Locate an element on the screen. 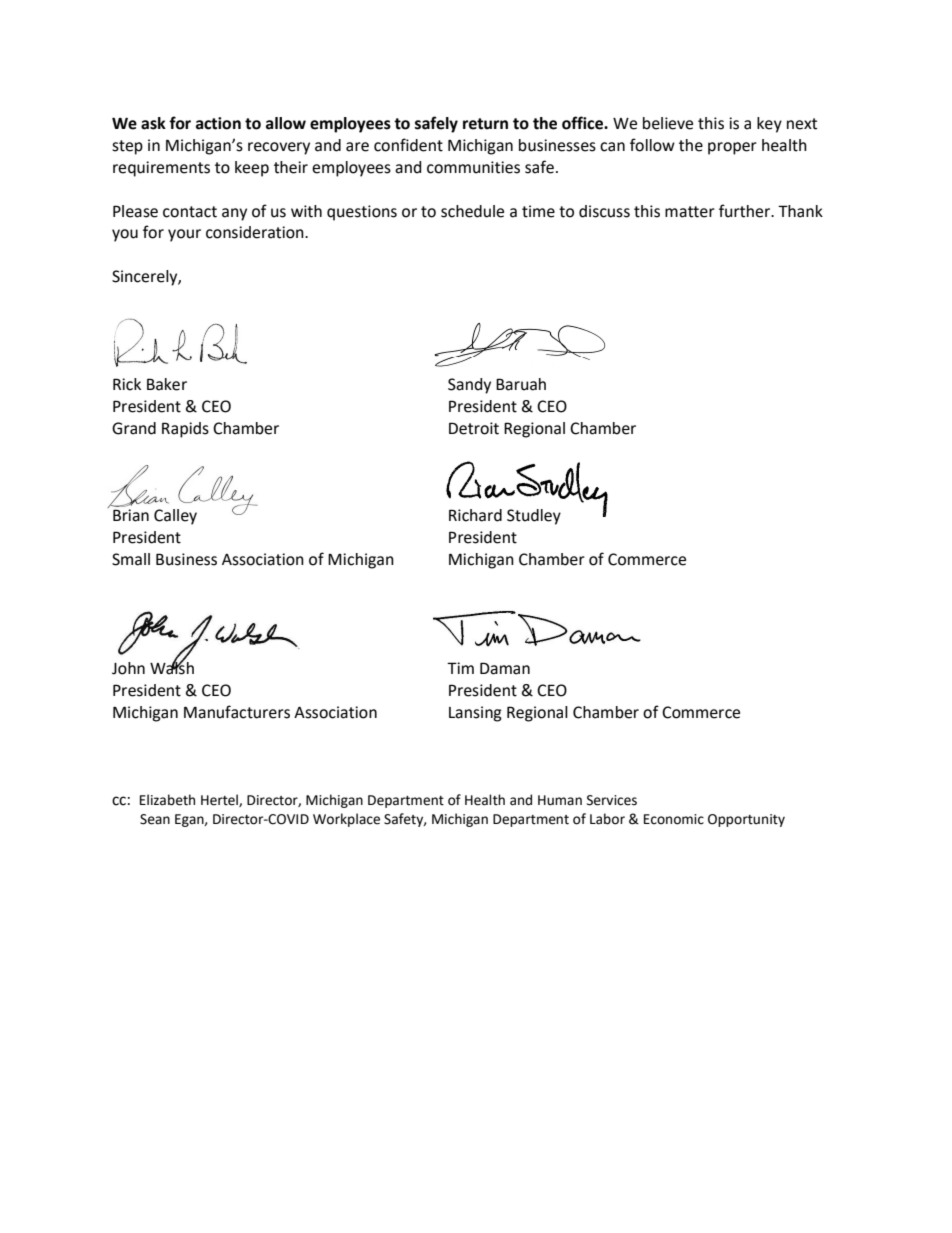 Image resolution: width=952 pixels, height=1233 pixels. Rapids is located at coordinates (185, 430).
